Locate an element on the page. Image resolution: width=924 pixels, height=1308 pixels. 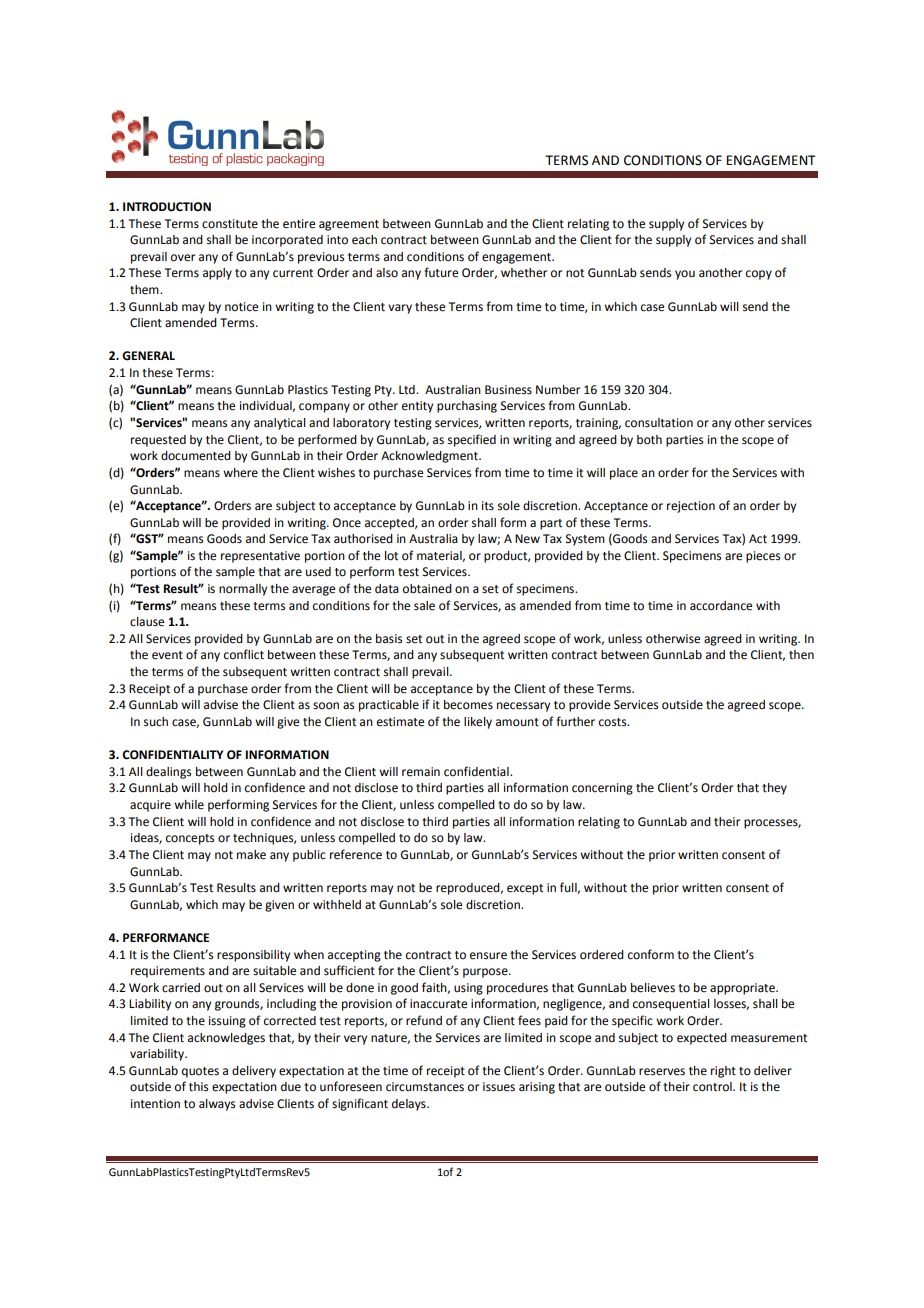
copy is located at coordinates (759, 275).
